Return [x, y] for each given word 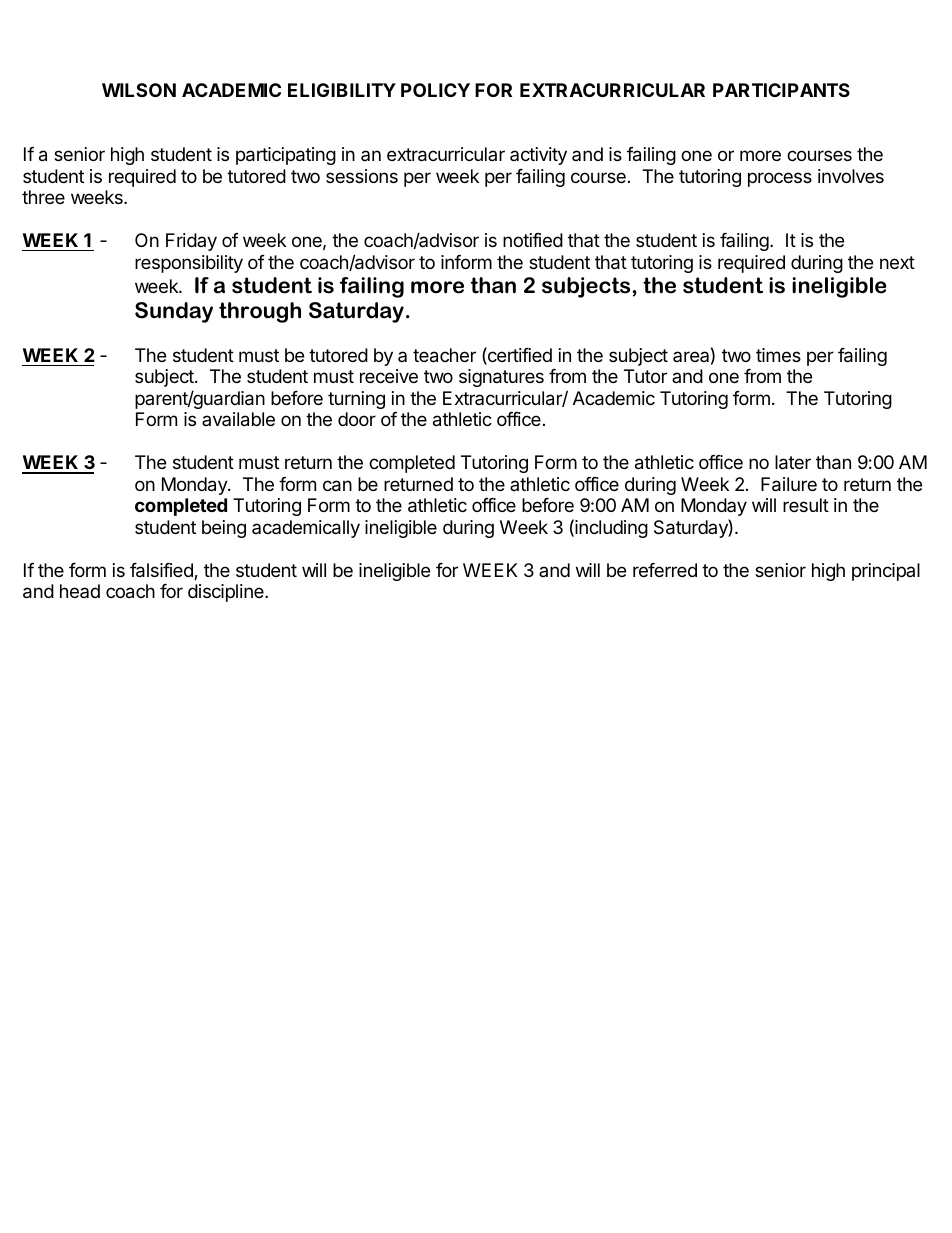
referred [665, 570]
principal [886, 572]
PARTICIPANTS [781, 90]
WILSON [139, 90]
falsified [162, 571]
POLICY [435, 90]
